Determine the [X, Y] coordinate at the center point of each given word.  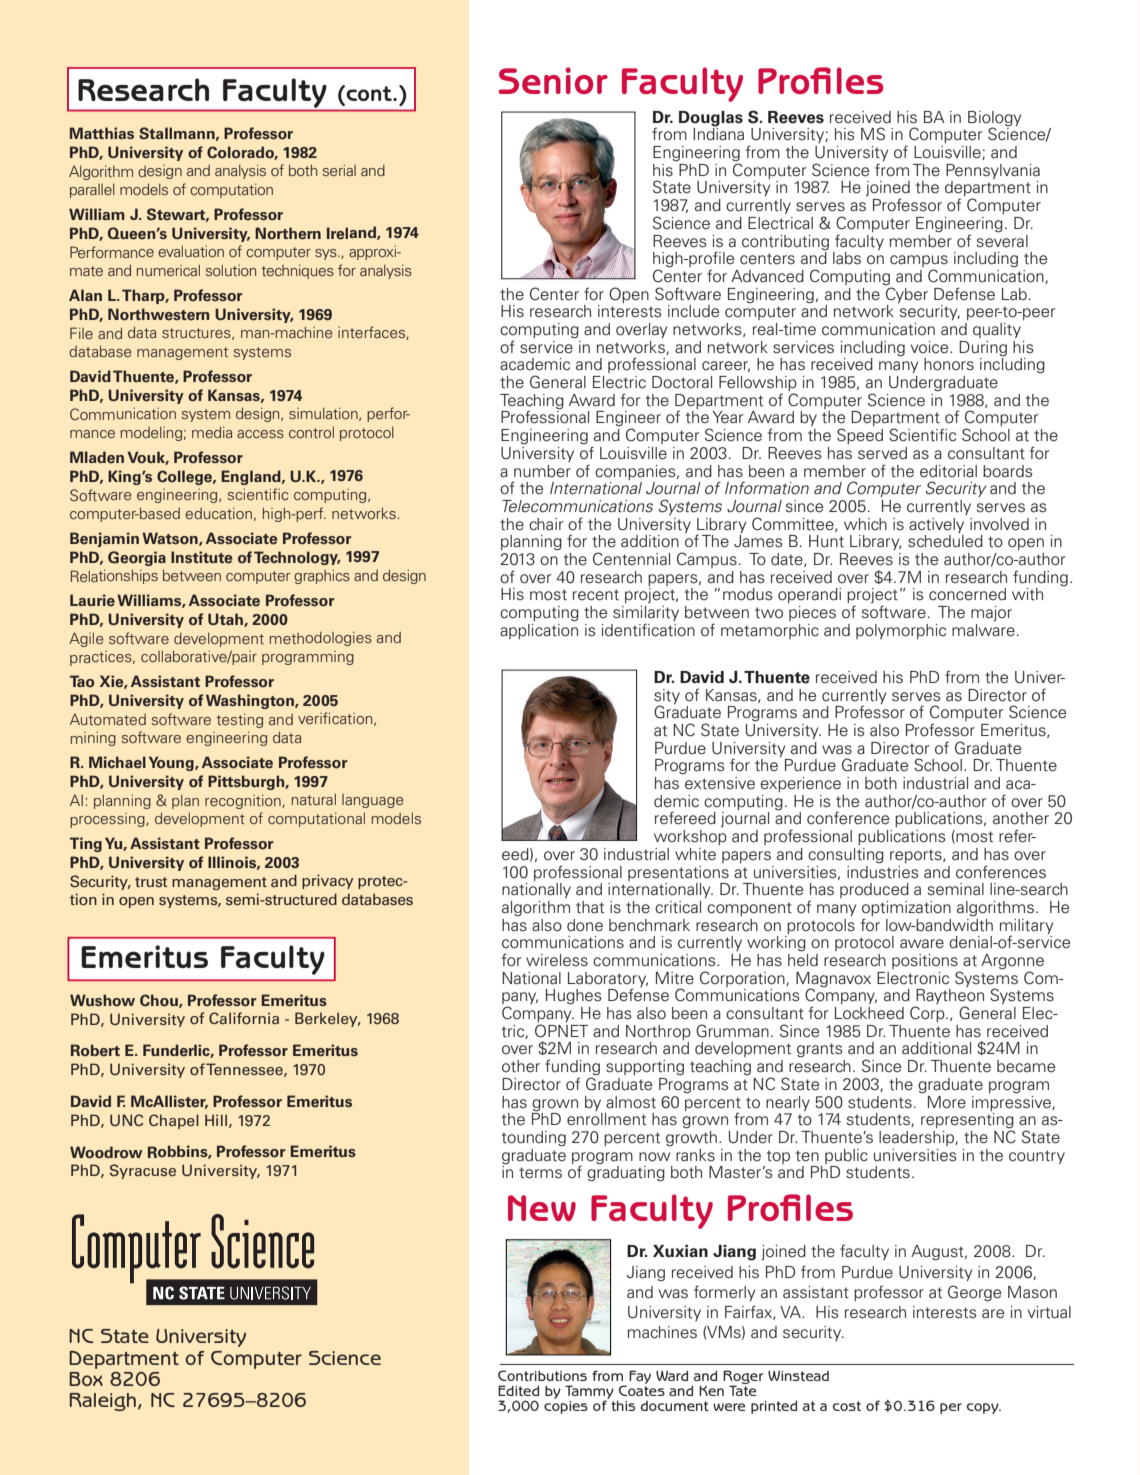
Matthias [102, 133]
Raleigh [103, 1402]
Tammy [589, 1393]
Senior [553, 80]
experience [800, 784]
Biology [994, 119]
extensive [720, 783]
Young [172, 763]
